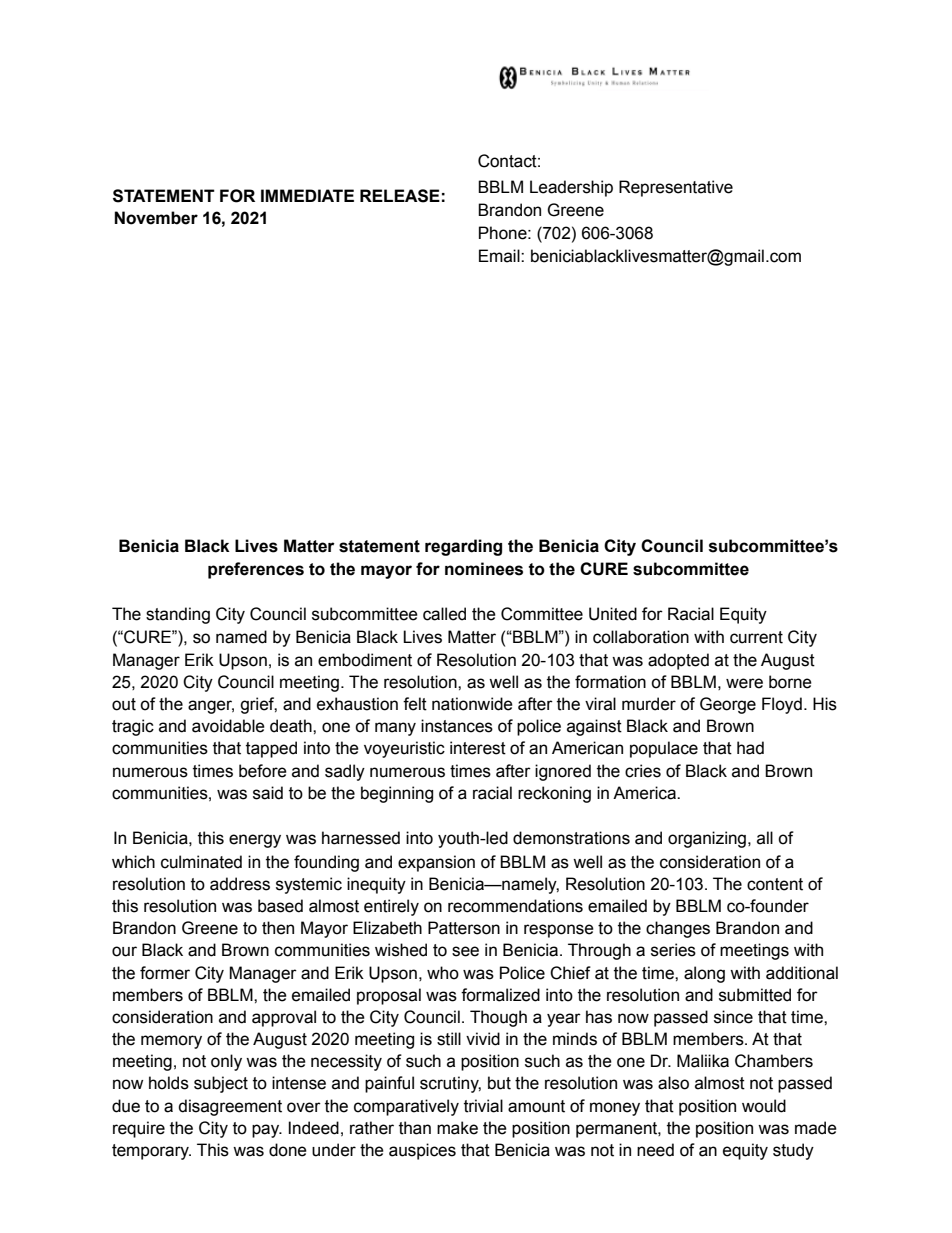 This screenshot has width=952, height=1233. What do you see at coordinates (457, 1128) in the screenshot?
I see `make` at bounding box center [457, 1128].
